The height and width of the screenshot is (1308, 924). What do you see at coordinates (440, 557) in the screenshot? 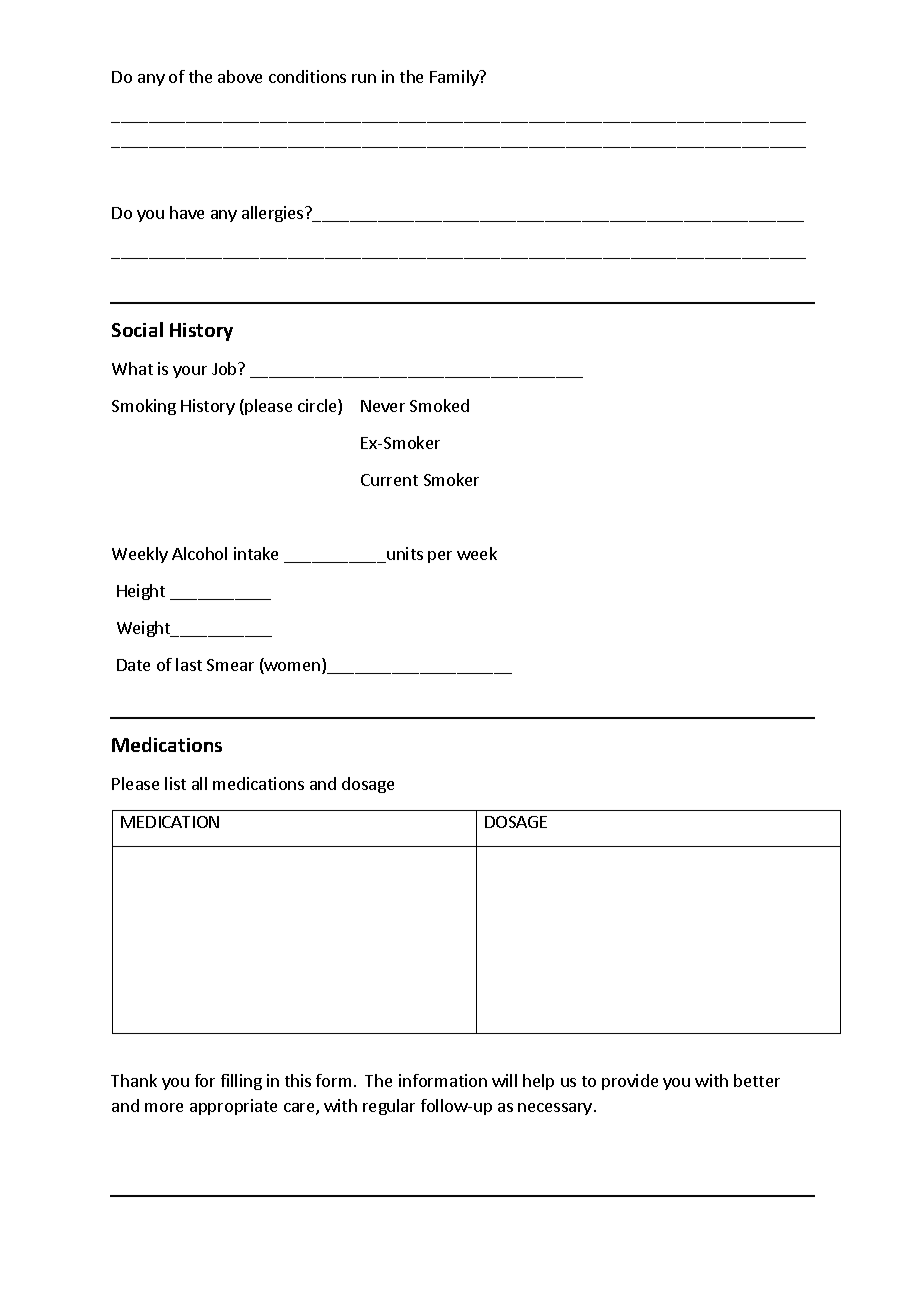
I see `per` at bounding box center [440, 557].
